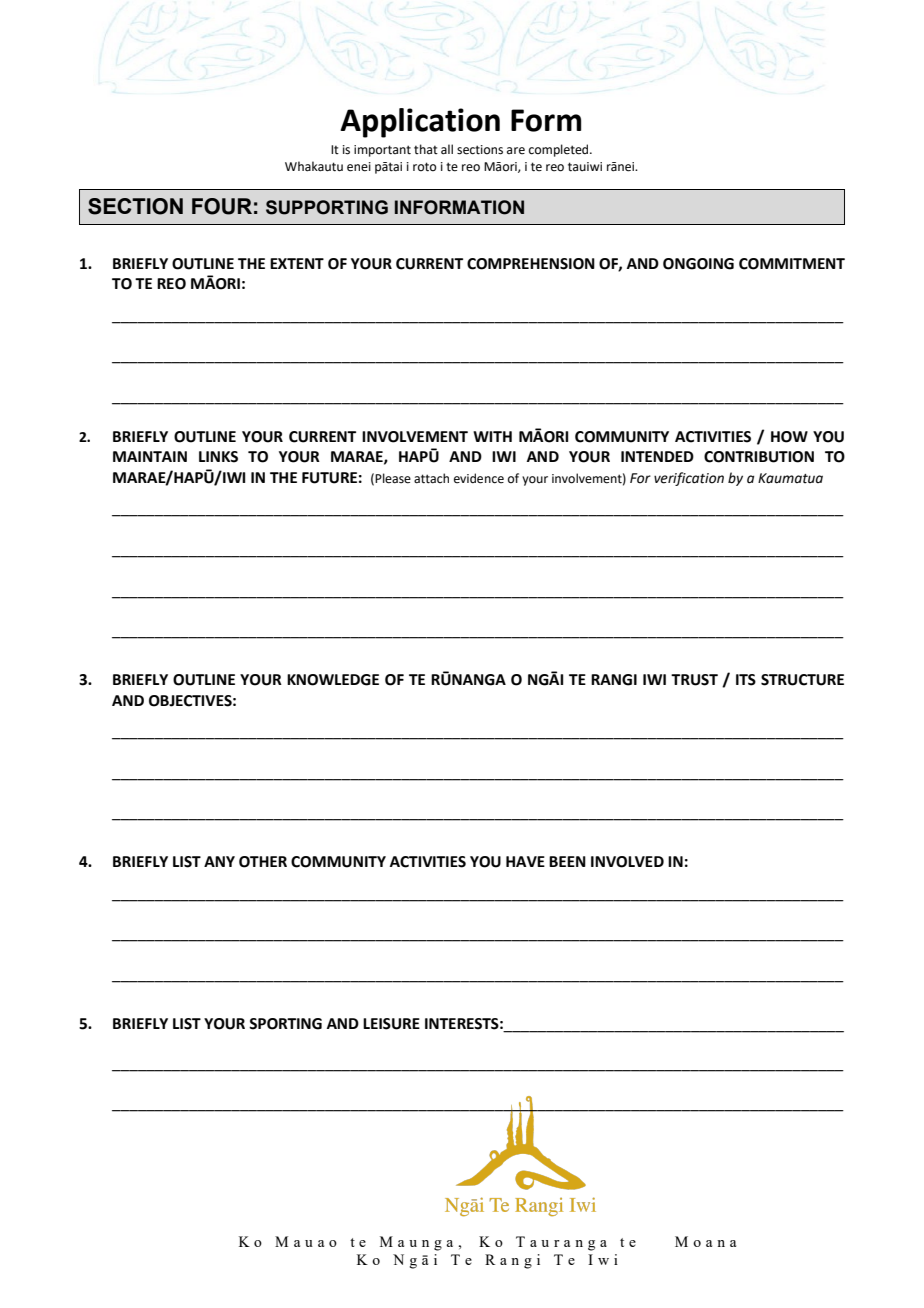 This screenshot has width=924, height=1308. Describe the element at coordinates (746, 680) in the screenshot. I see `ITS` at that location.
